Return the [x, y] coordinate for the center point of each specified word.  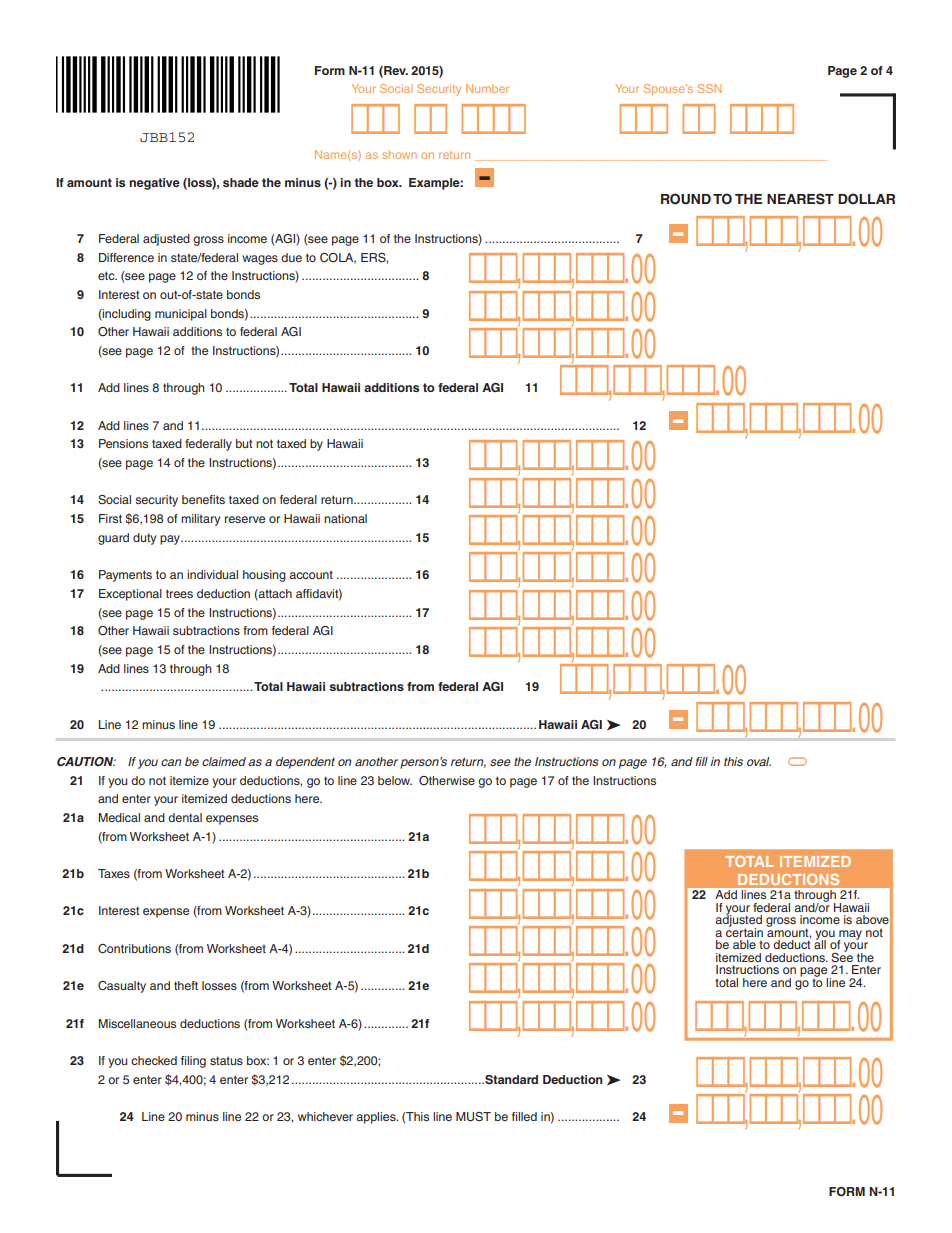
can [171, 762]
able [744, 944]
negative [154, 184]
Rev [395, 71]
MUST [473, 1117]
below [395, 780]
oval [759, 761]
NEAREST [800, 199]
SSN [709, 88]
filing [193, 1062]
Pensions [123, 443]
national [345, 518]
